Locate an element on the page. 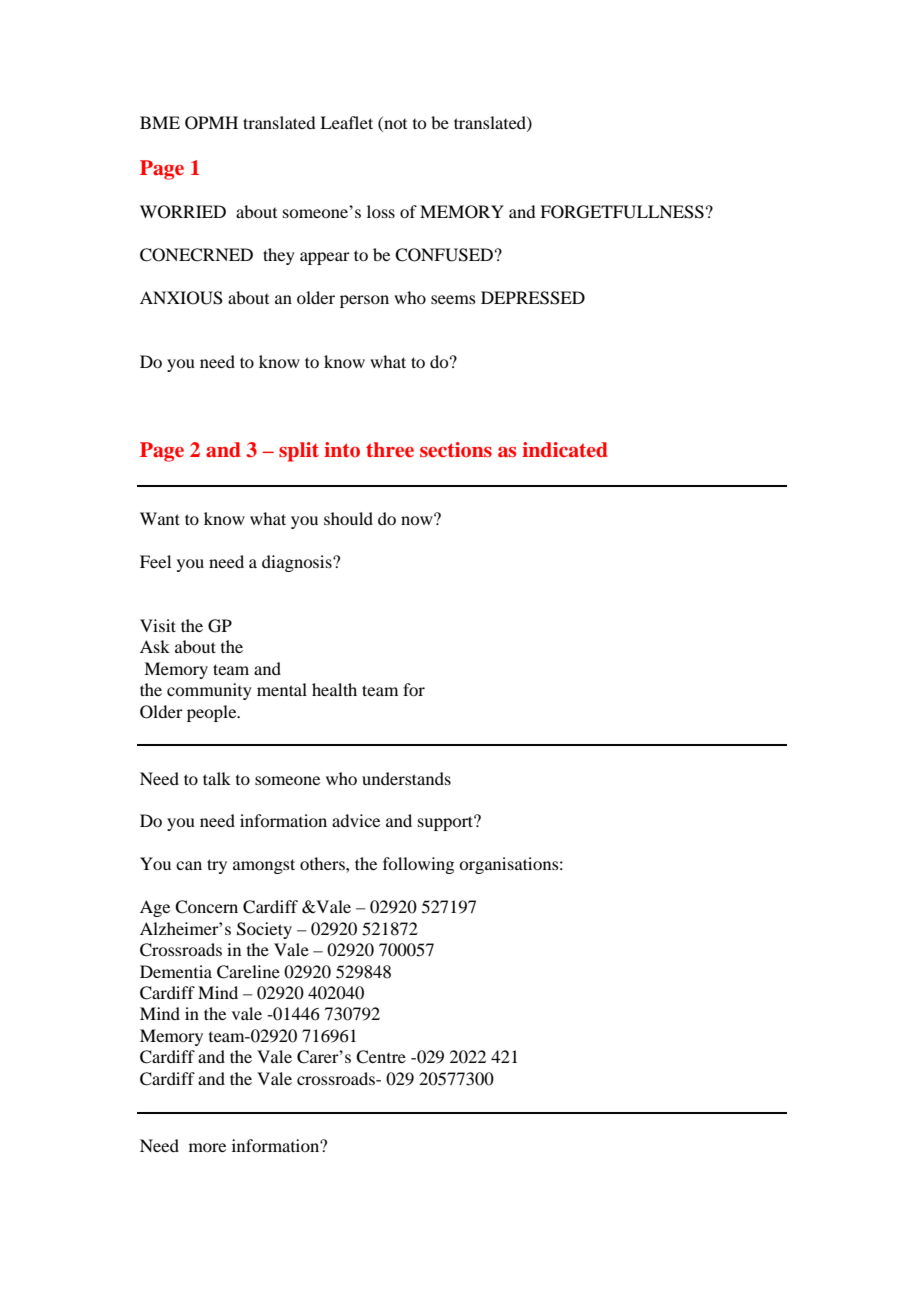 Image resolution: width=924 pixels, height=1308 pixels. Want is located at coordinates (160, 518).
